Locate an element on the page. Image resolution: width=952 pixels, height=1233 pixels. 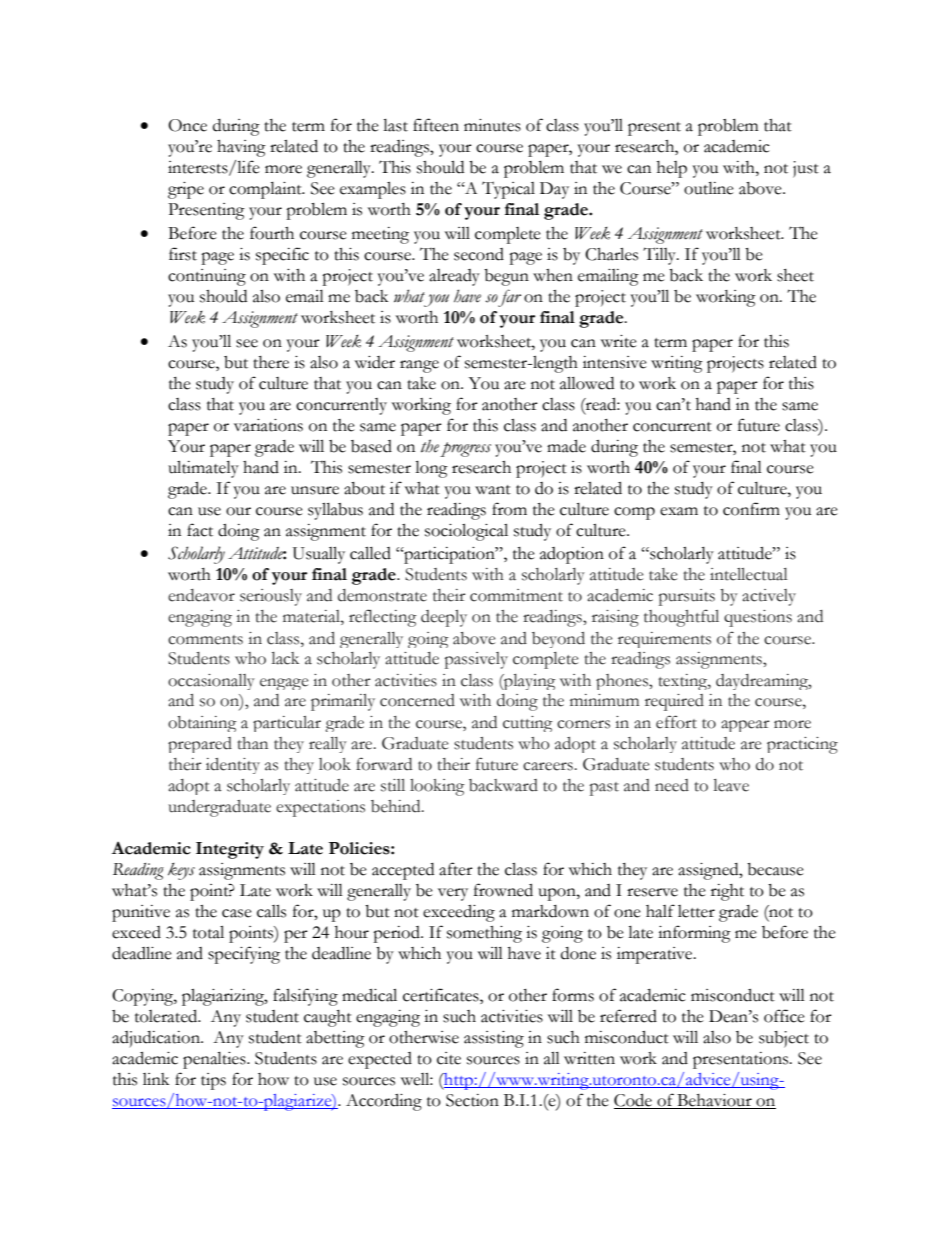
minutes is located at coordinates (492, 125).
